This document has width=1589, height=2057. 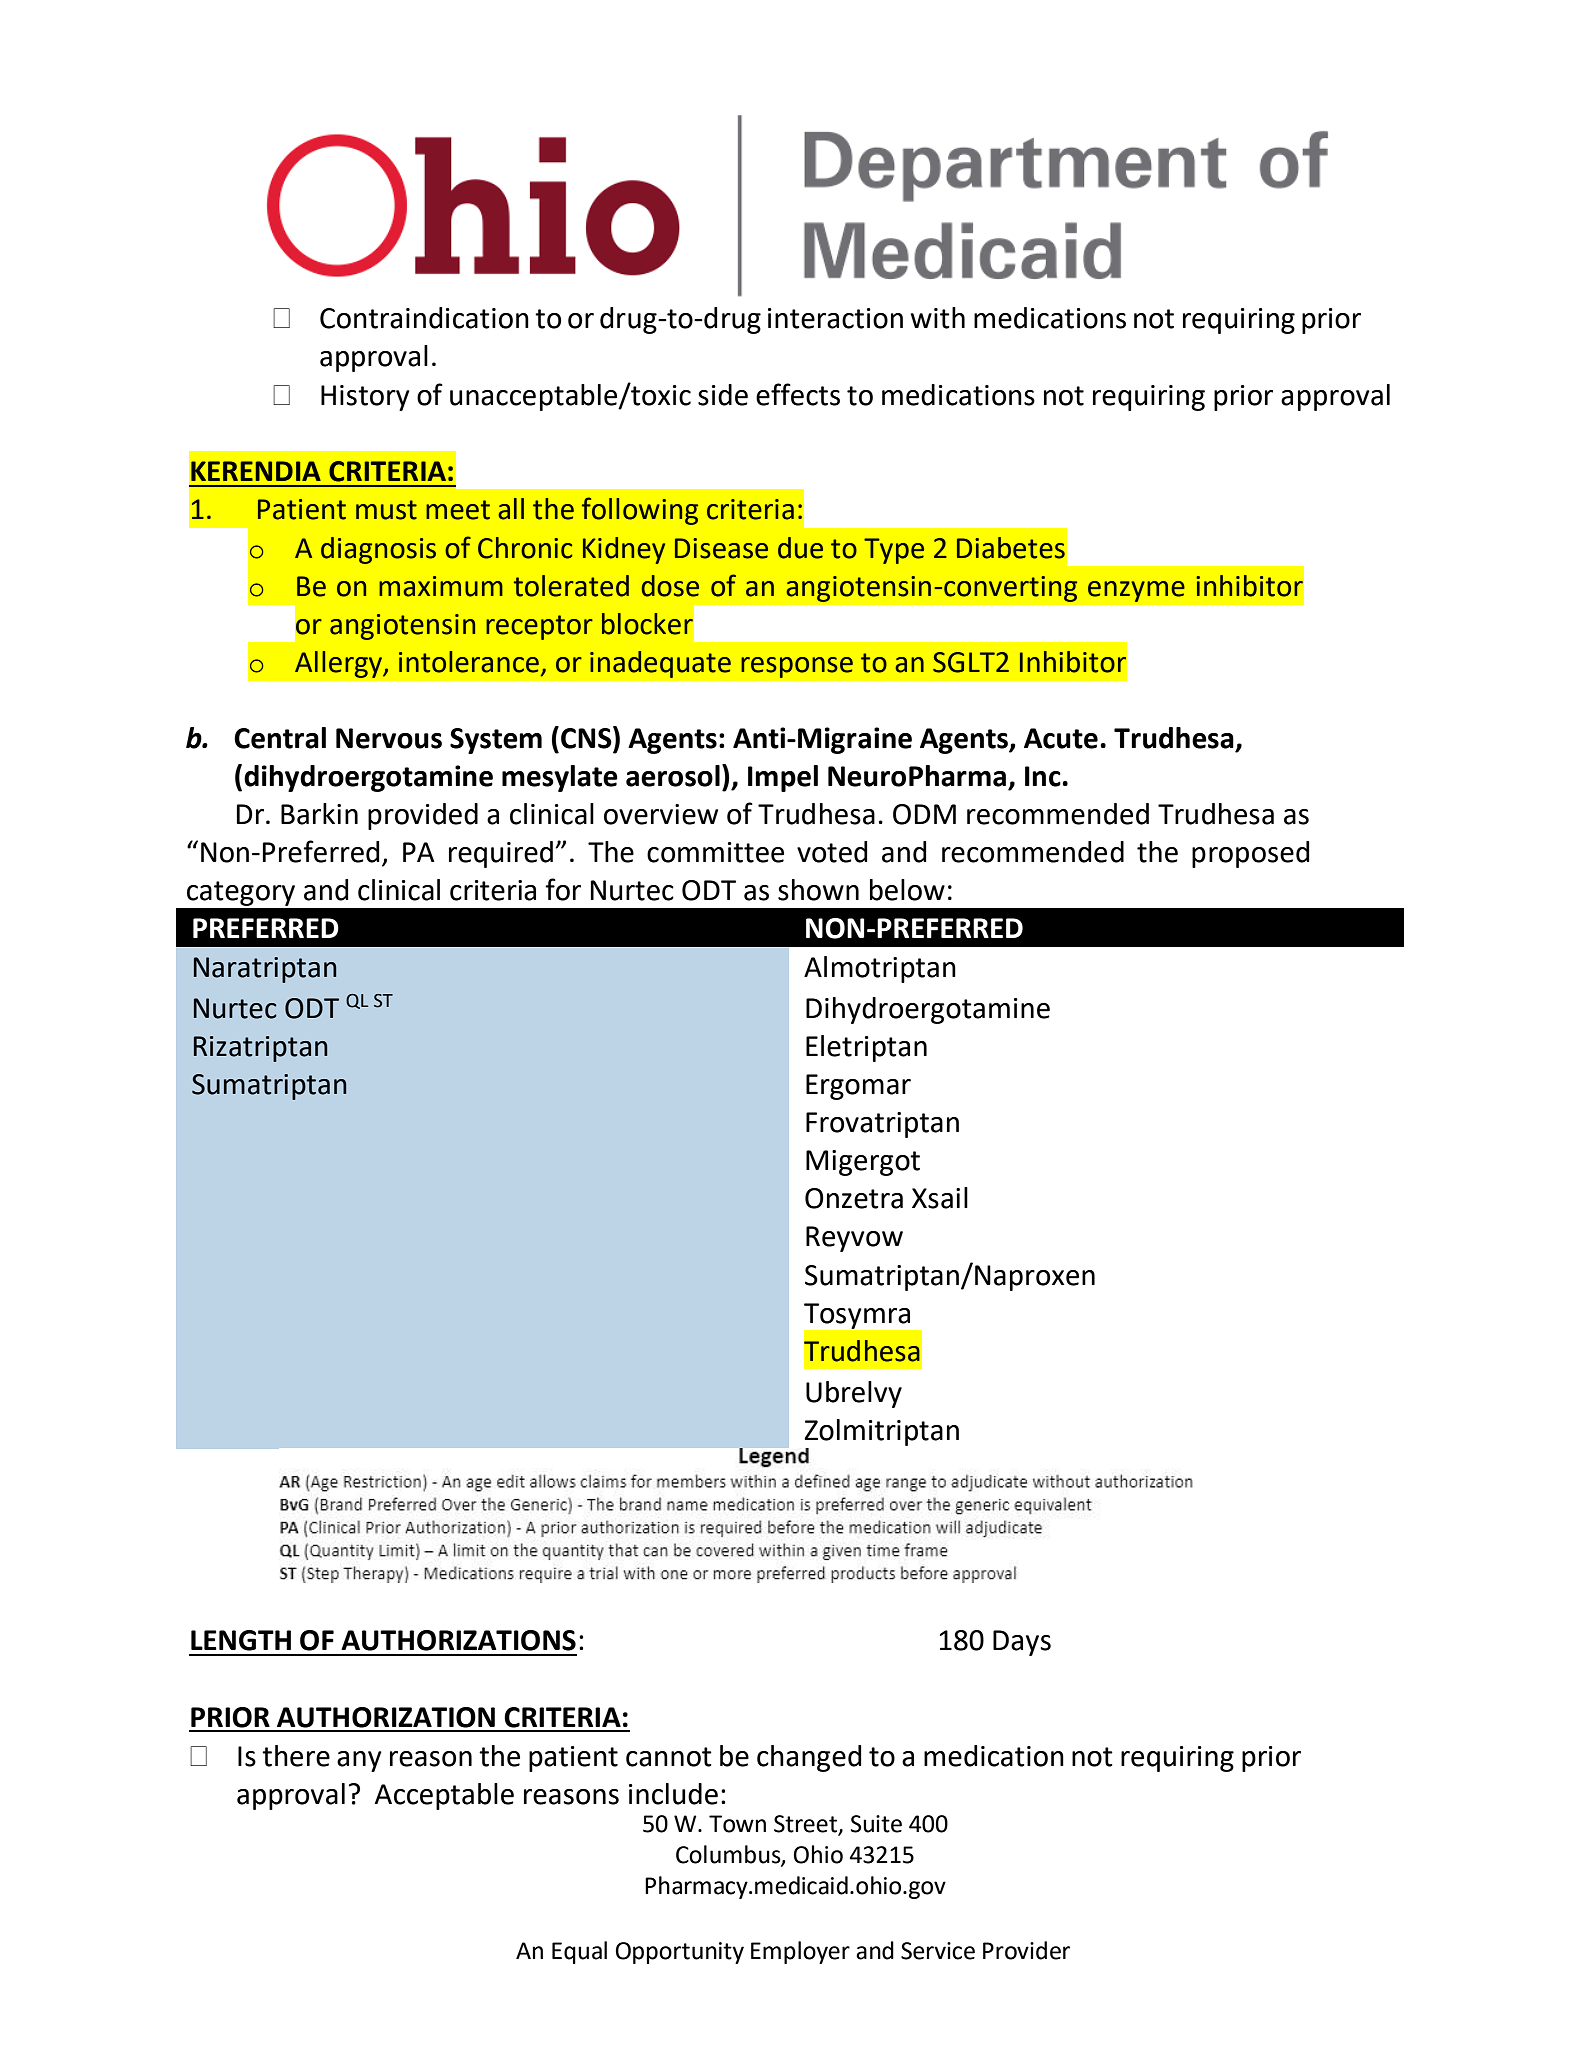 I want to click on for, so click(x=563, y=889).
